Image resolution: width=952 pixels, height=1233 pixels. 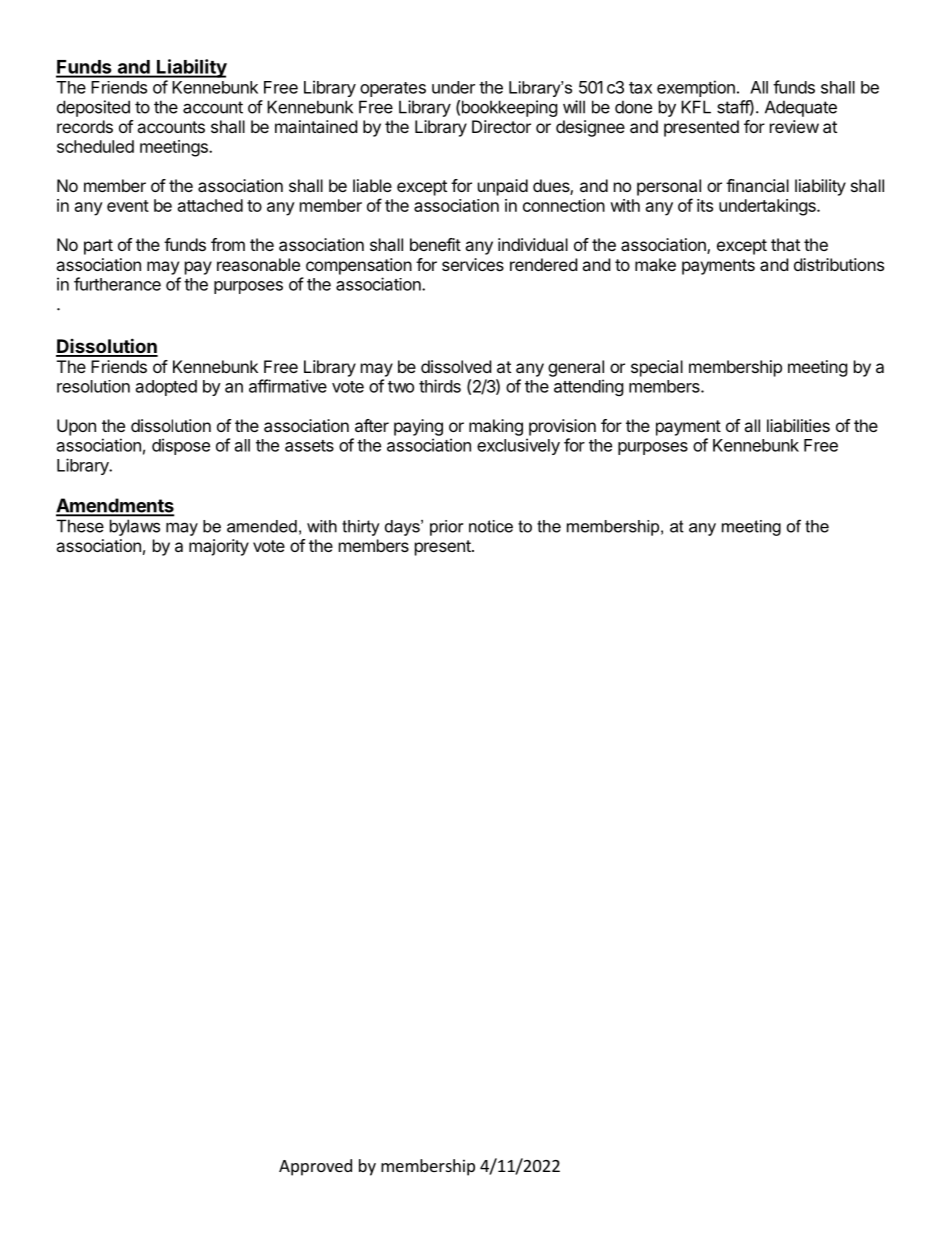 What do you see at coordinates (798, 425) in the image?
I see `liabilities` at bounding box center [798, 425].
